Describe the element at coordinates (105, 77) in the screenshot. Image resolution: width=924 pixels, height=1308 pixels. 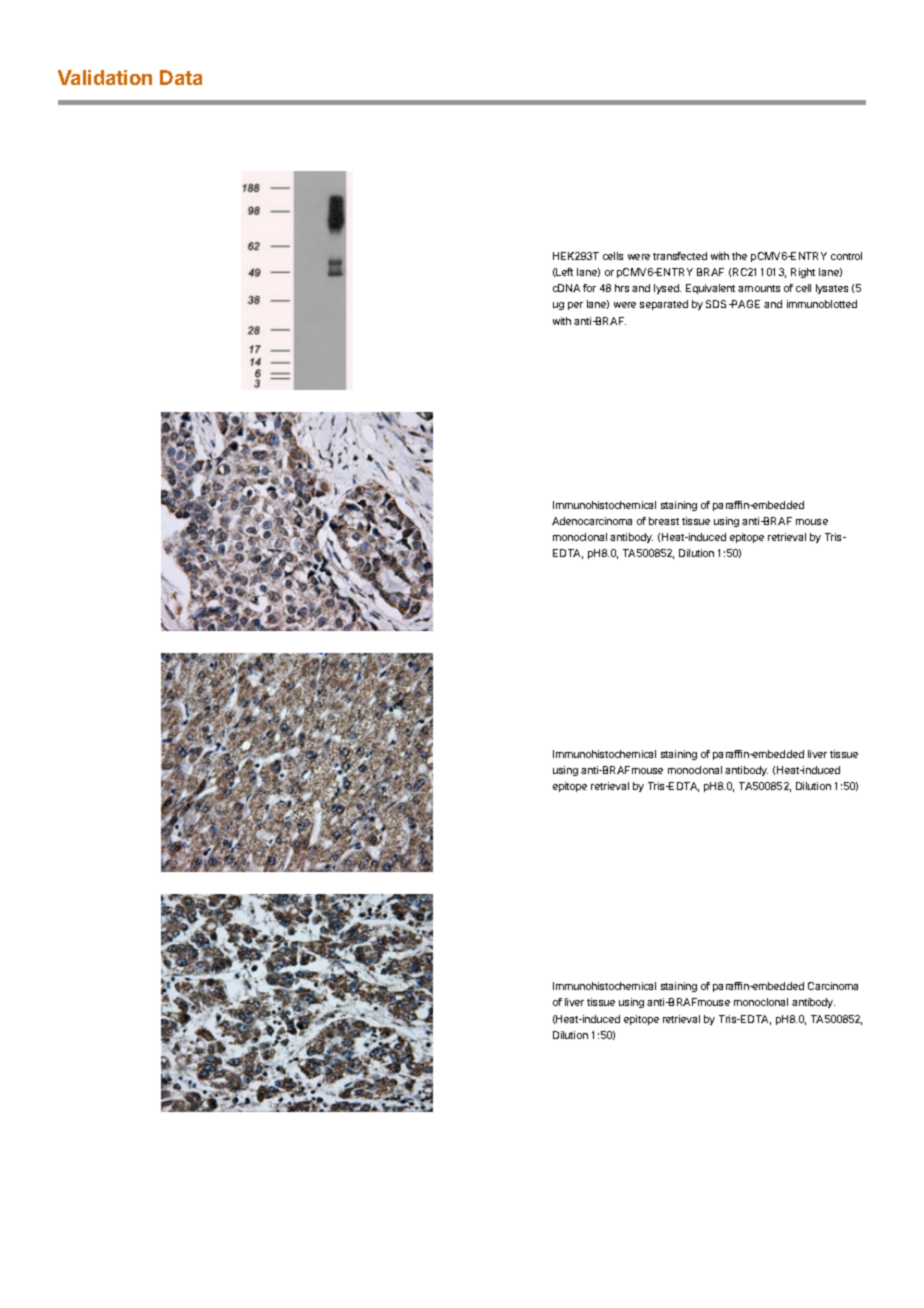
I see `Validation` at that location.
